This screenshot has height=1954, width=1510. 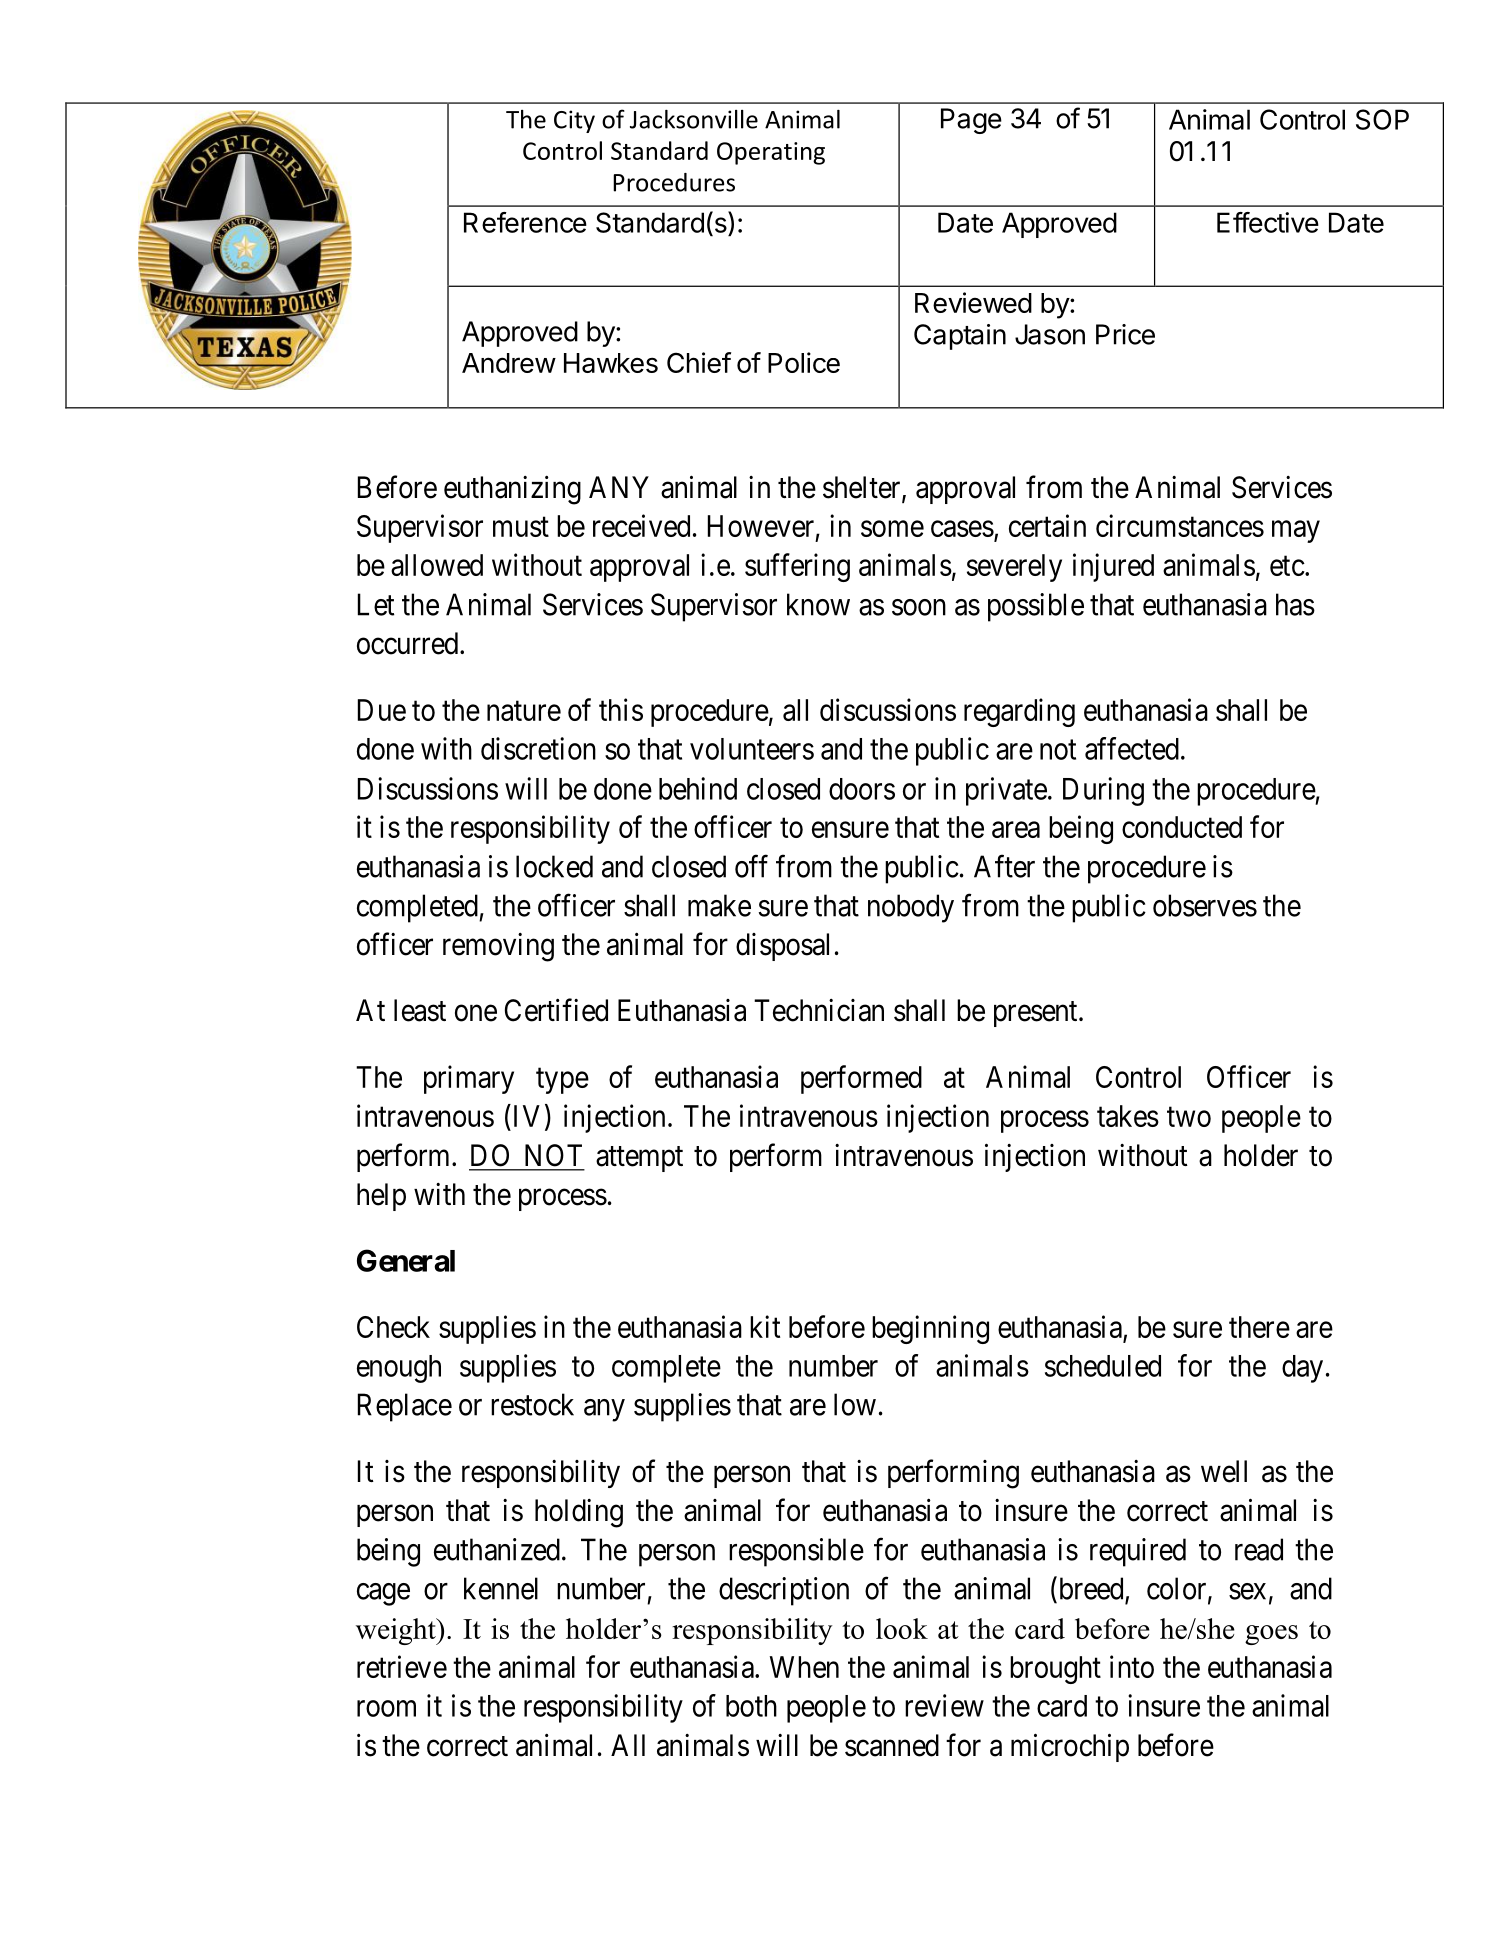 What do you see at coordinates (525, 222) in the screenshot?
I see `Reference` at bounding box center [525, 222].
